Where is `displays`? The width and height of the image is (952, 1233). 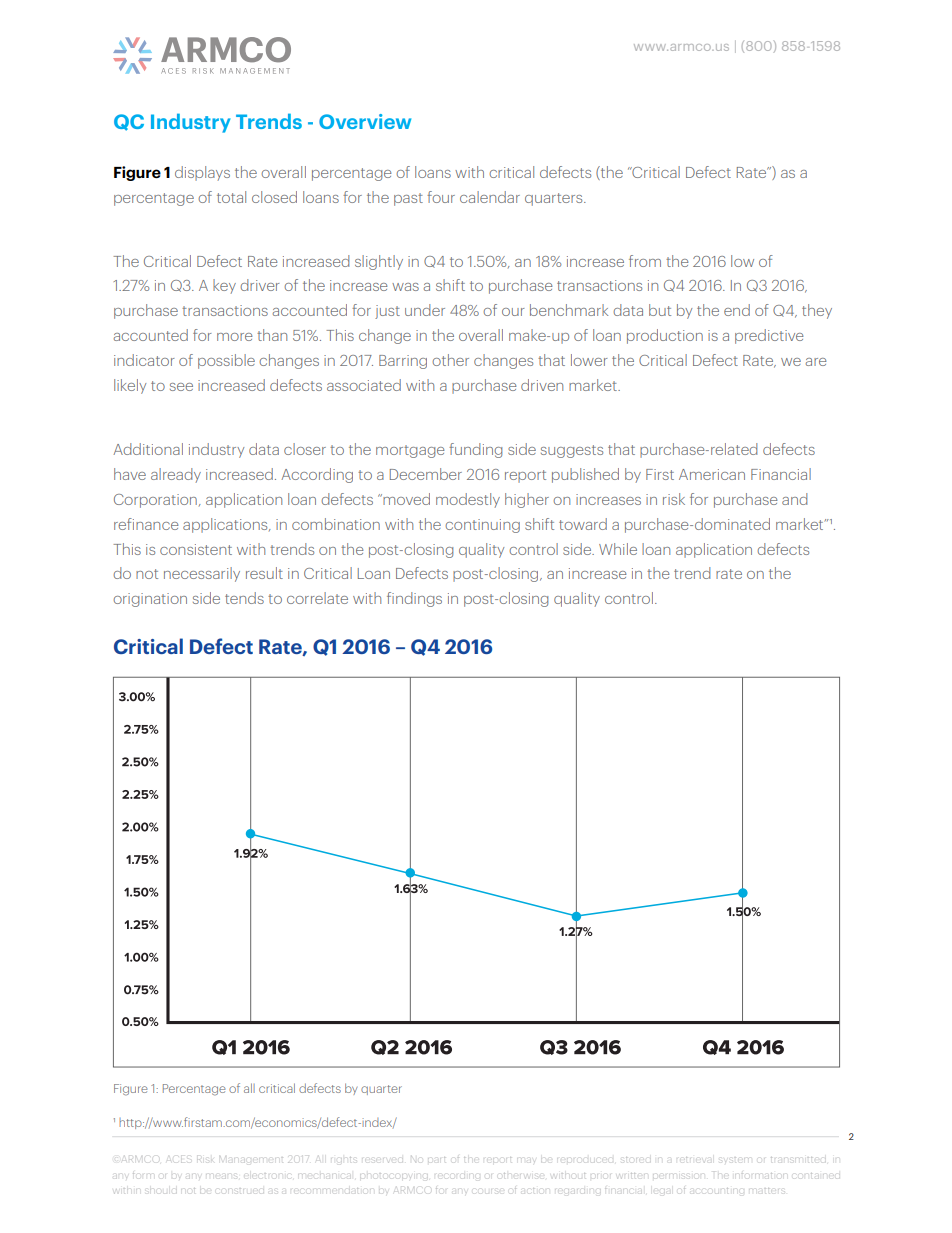 displays is located at coordinates (202, 173).
